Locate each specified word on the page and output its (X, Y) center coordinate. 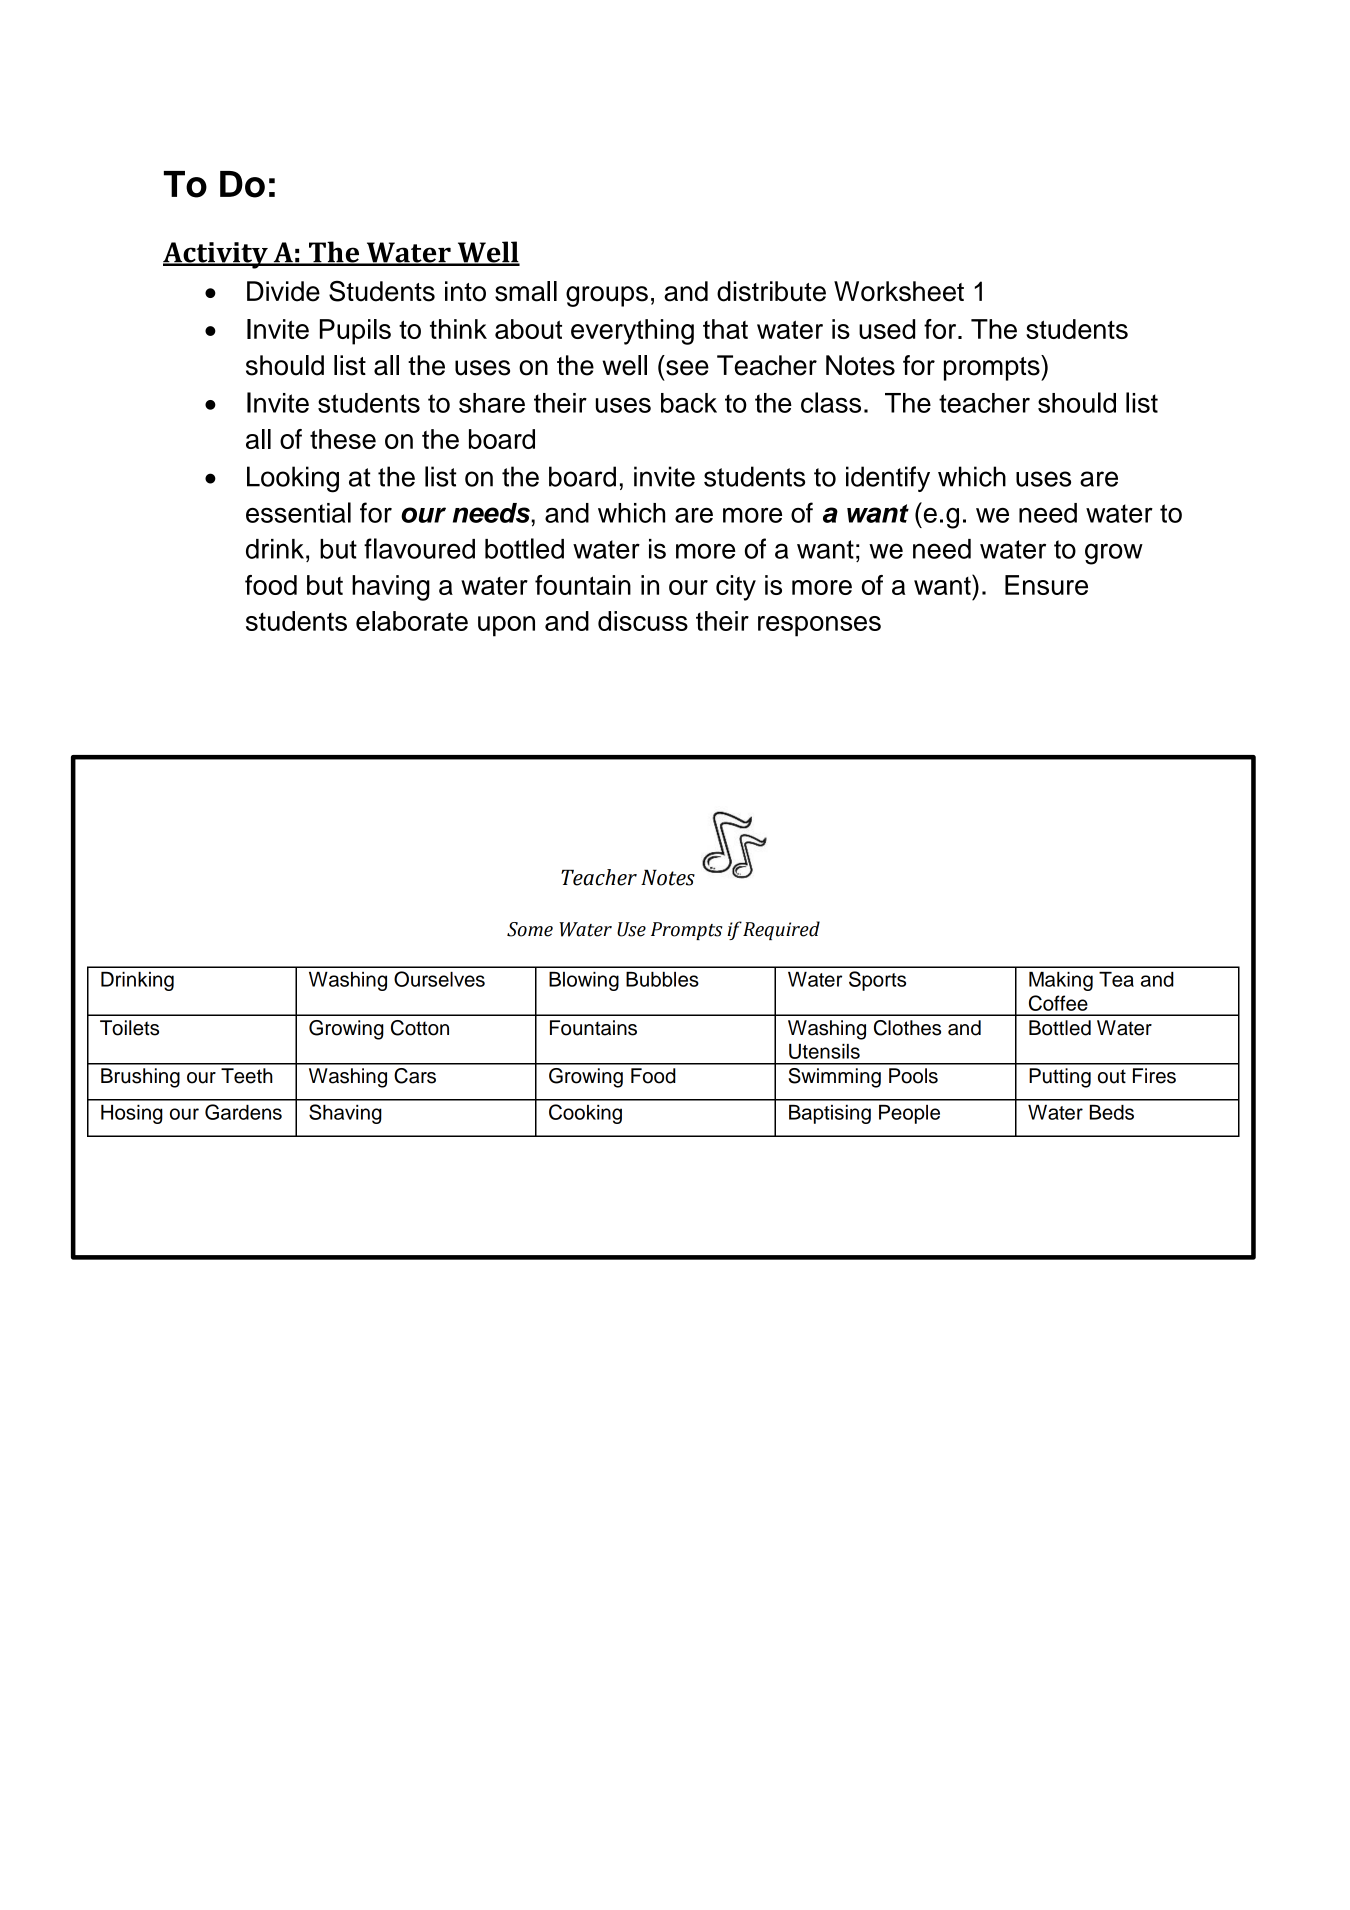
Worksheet (899, 291)
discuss (643, 621)
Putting (1060, 1078)
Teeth (247, 1076)
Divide (283, 291)
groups (607, 296)
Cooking (585, 1114)
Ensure (1046, 585)
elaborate (412, 621)
